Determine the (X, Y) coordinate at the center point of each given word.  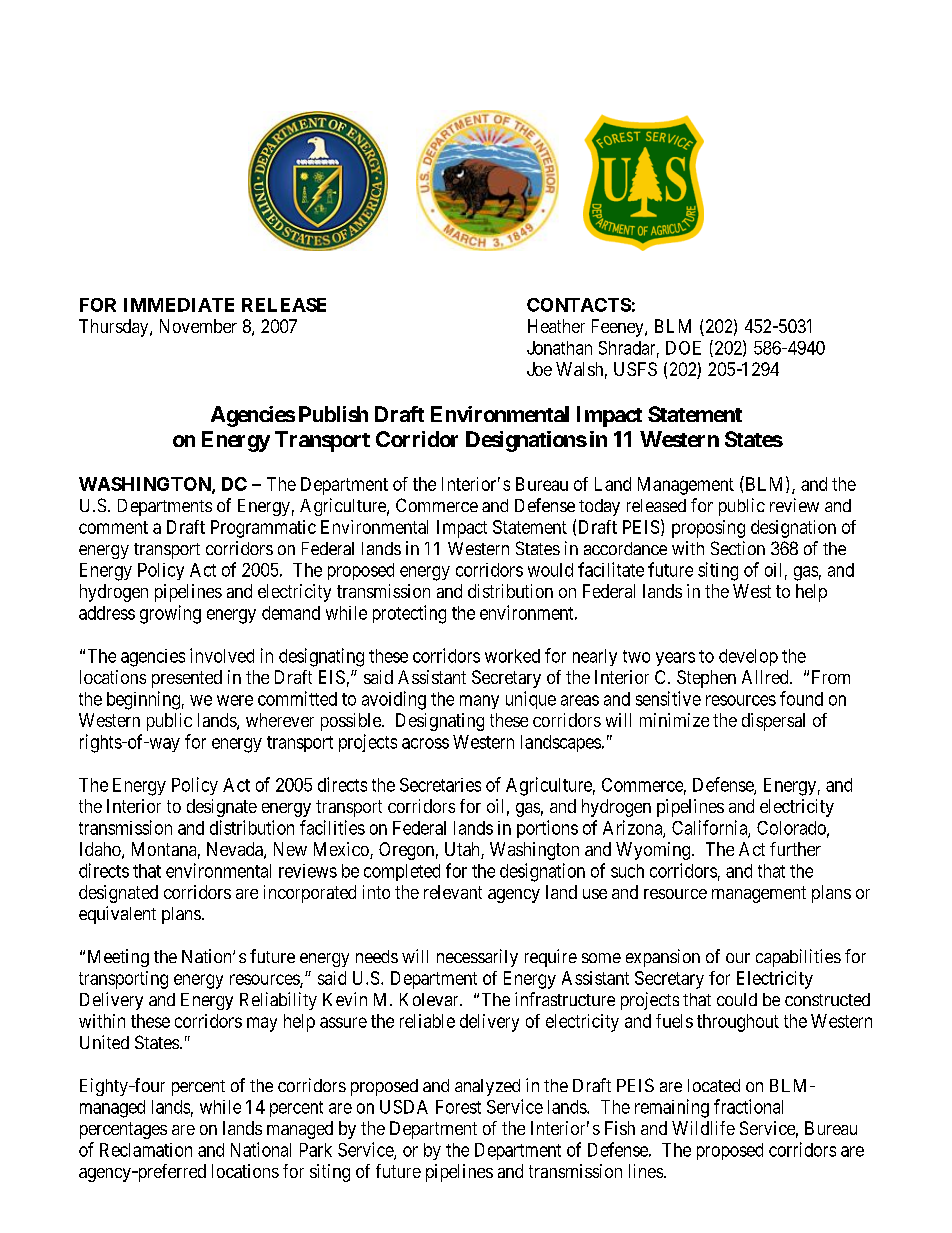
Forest (458, 1107)
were (235, 700)
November (198, 326)
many (479, 702)
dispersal (773, 722)
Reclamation (146, 1150)
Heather (556, 326)
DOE (683, 348)
